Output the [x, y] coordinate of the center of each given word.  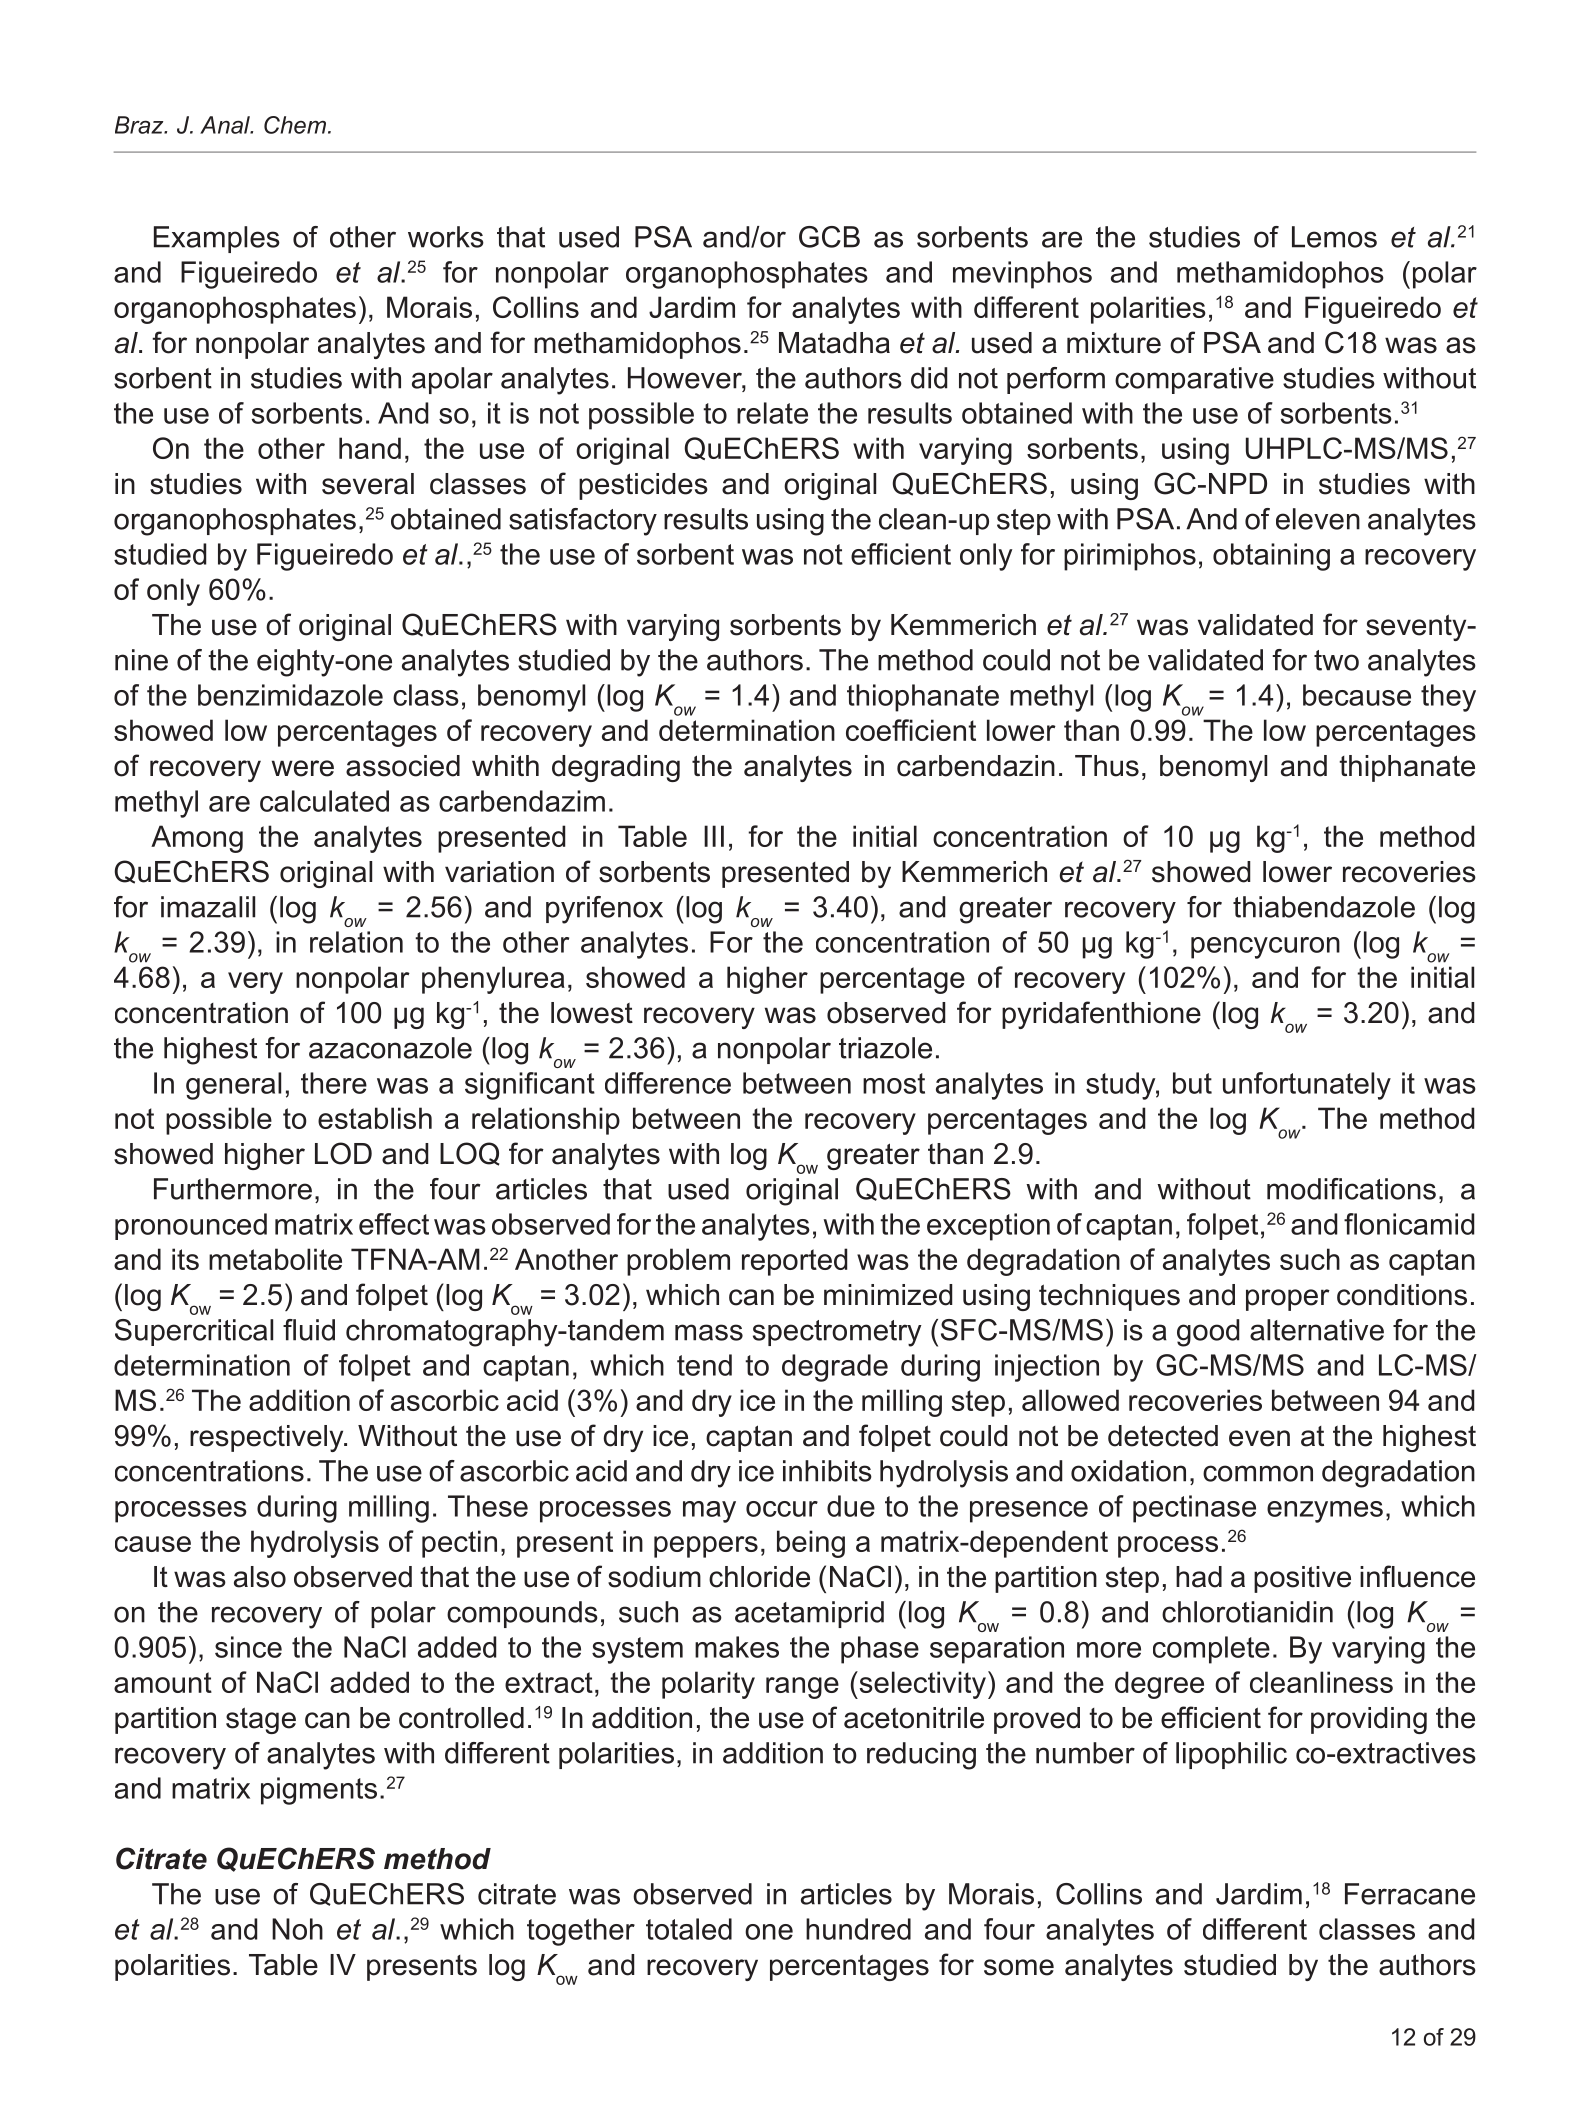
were [303, 768]
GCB [829, 237]
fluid [309, 1330]
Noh [297, 1929]
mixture [1114, 343]
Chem [295, 125]
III [714, 836]
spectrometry [837, 1333]
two [1336, 660]
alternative [1317, 1330]
